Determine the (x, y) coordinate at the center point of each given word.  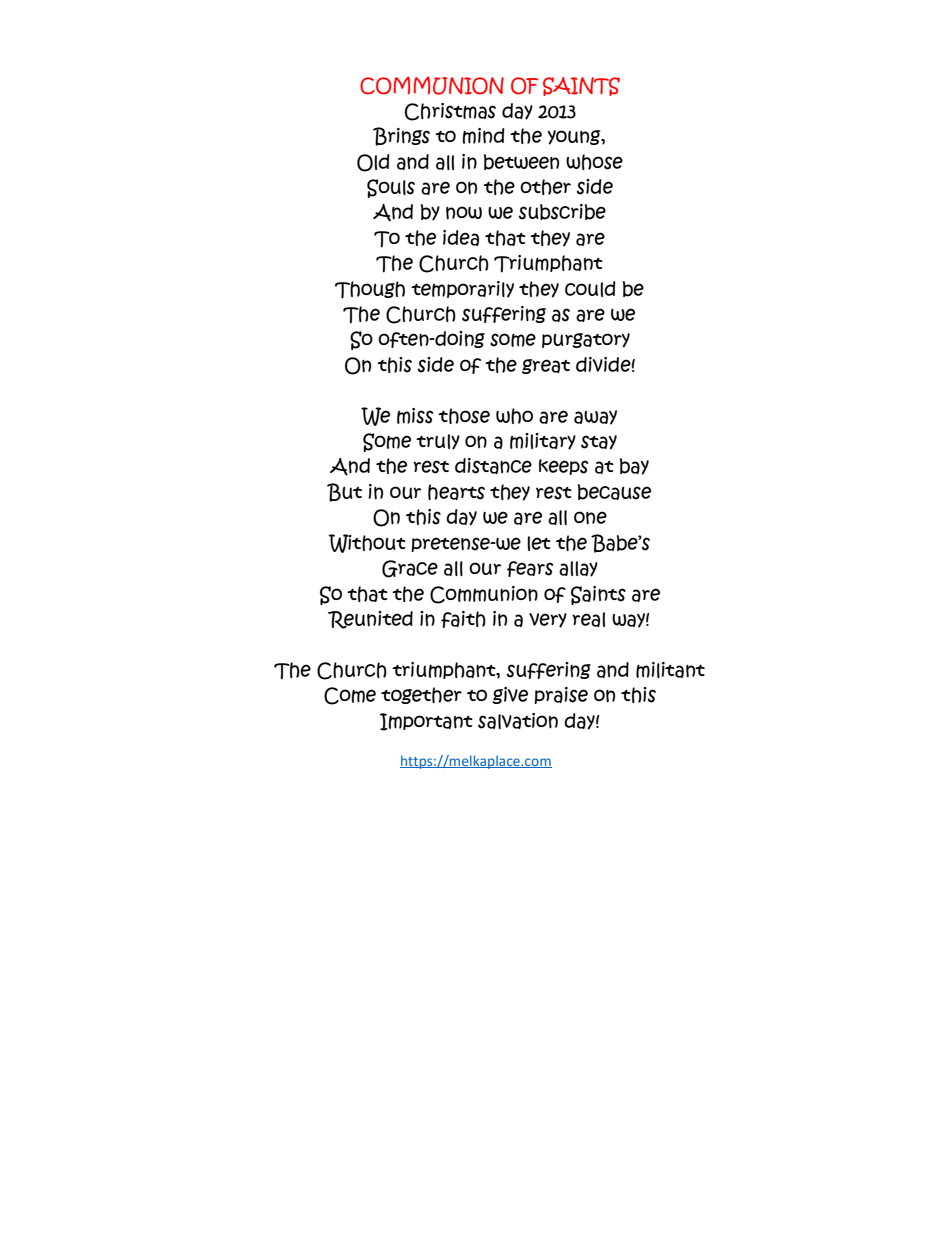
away (595, 417)
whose (594, 162)
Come (350, 696)
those (464, 416)
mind (484, 136)
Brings (401, 136)
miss (415, 416)
